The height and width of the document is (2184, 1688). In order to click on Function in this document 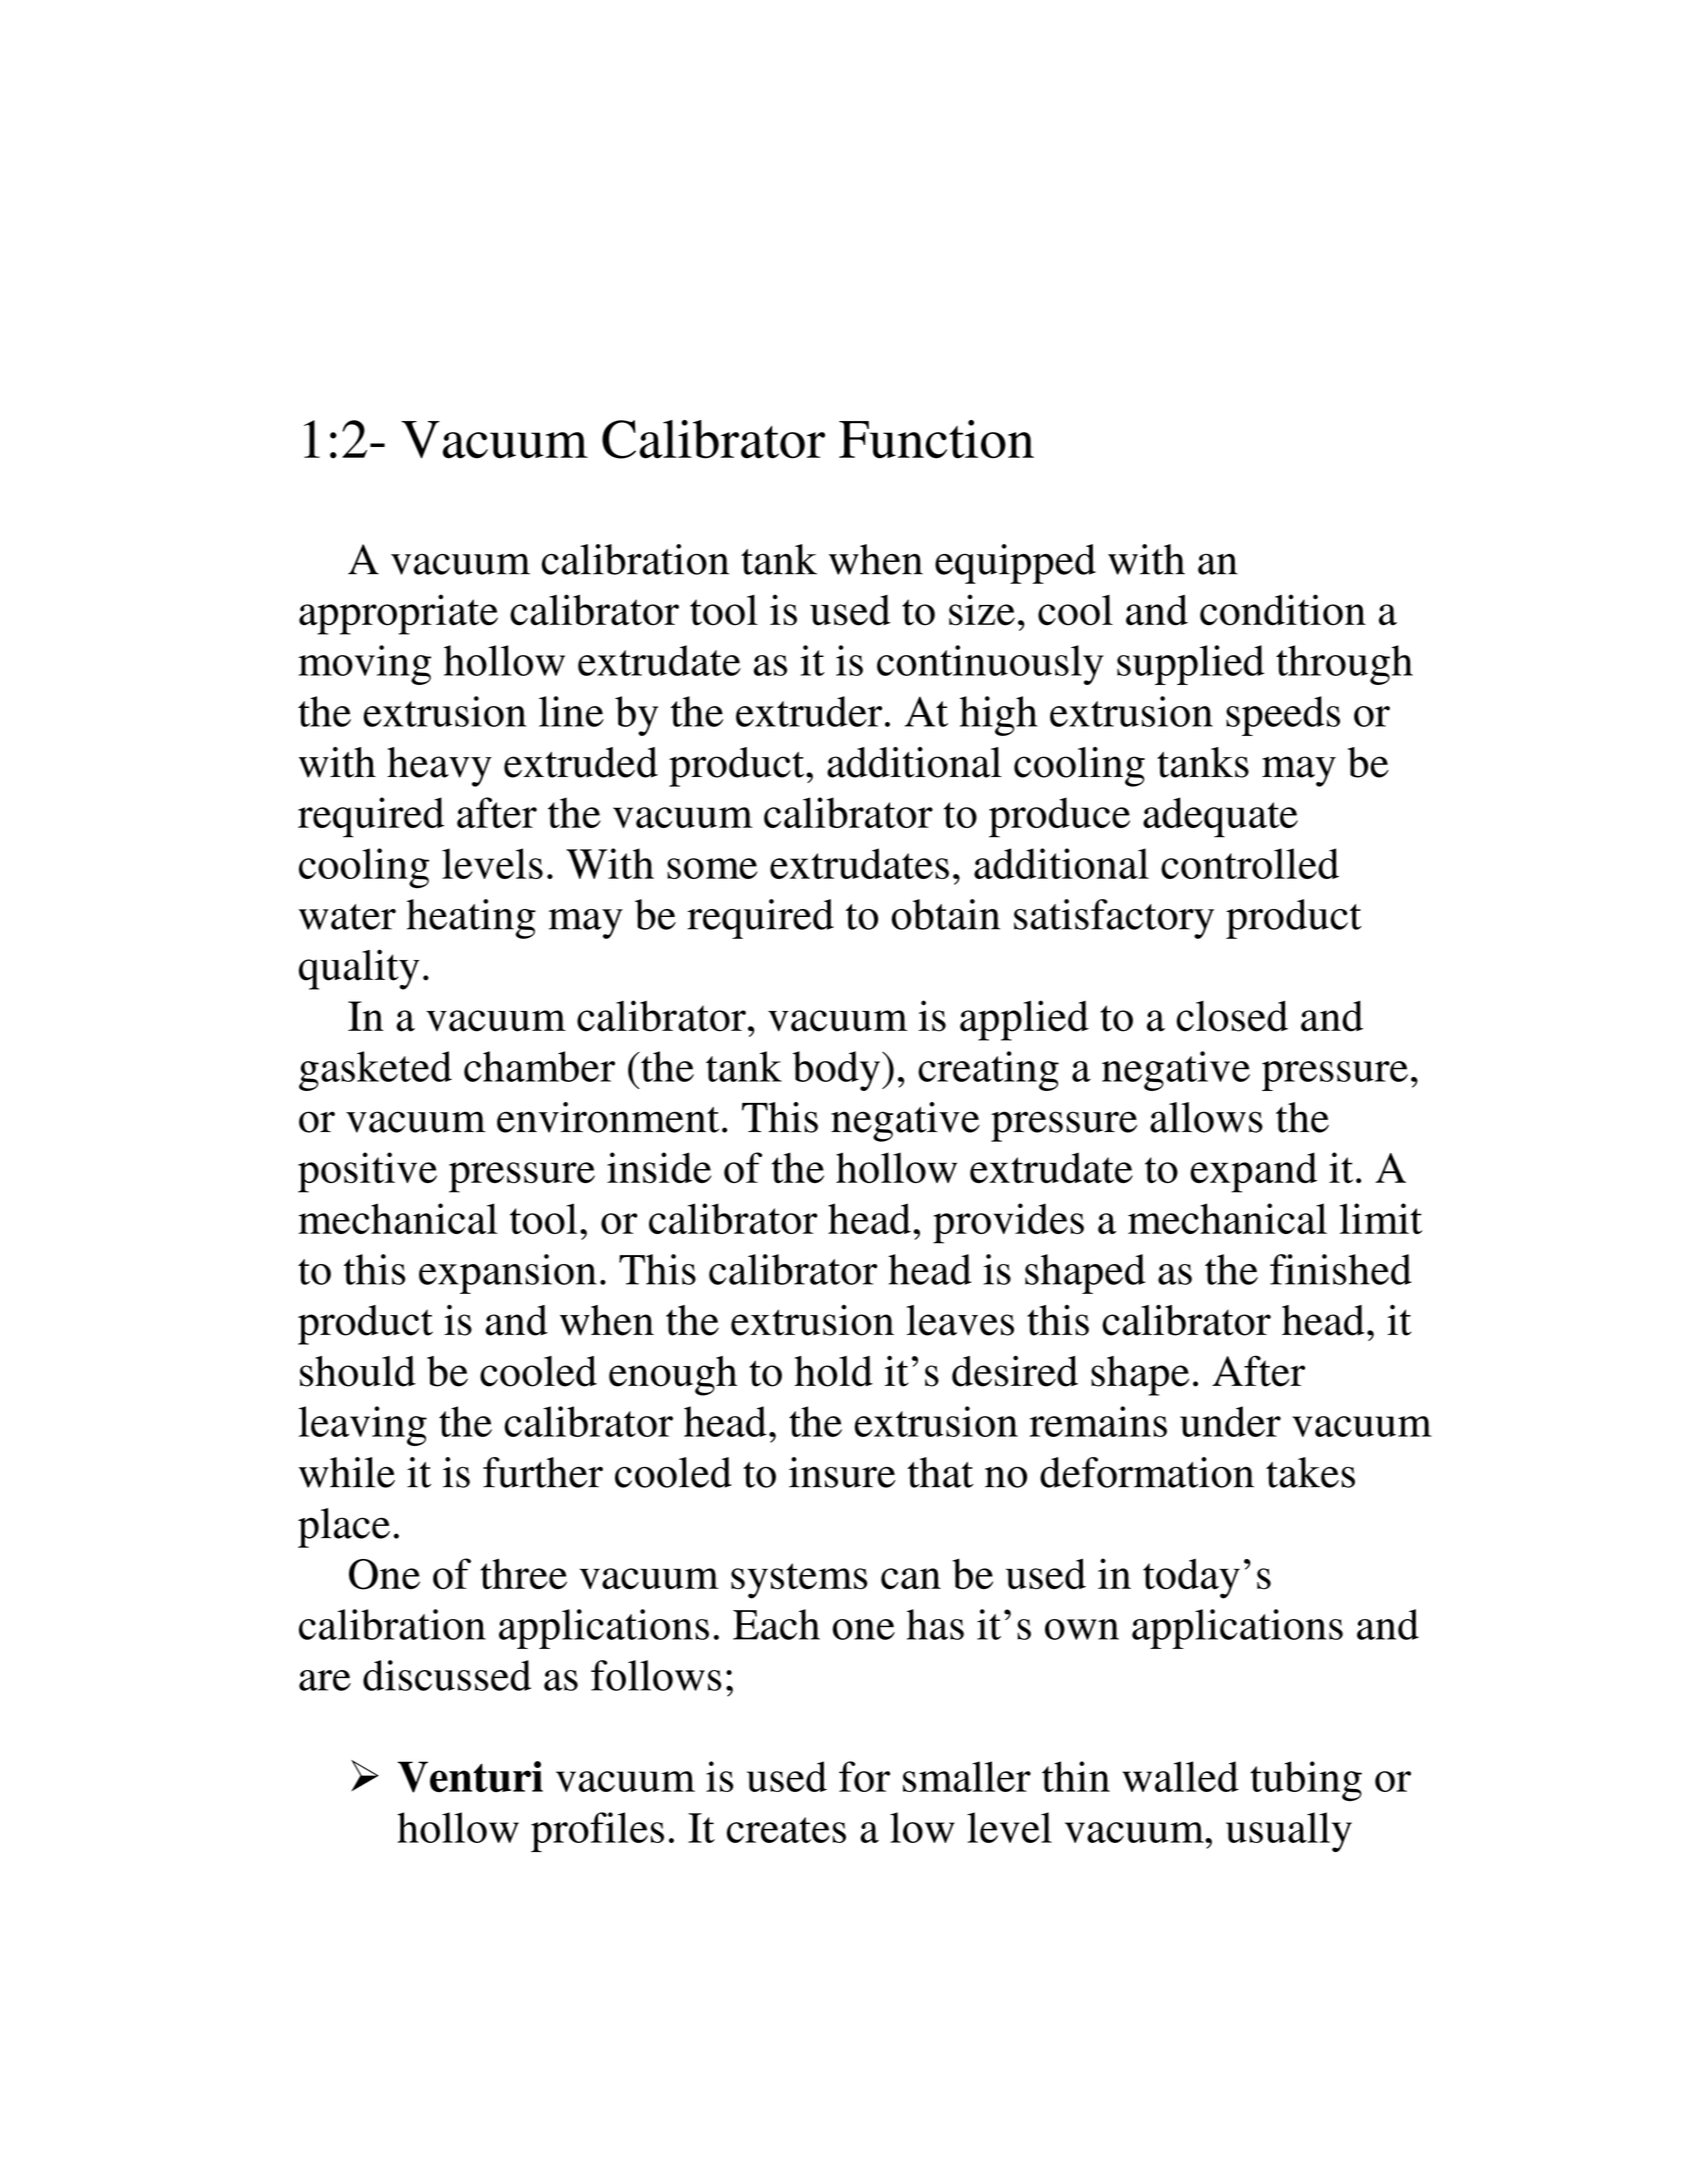, I will do `click(936, 439)`.
